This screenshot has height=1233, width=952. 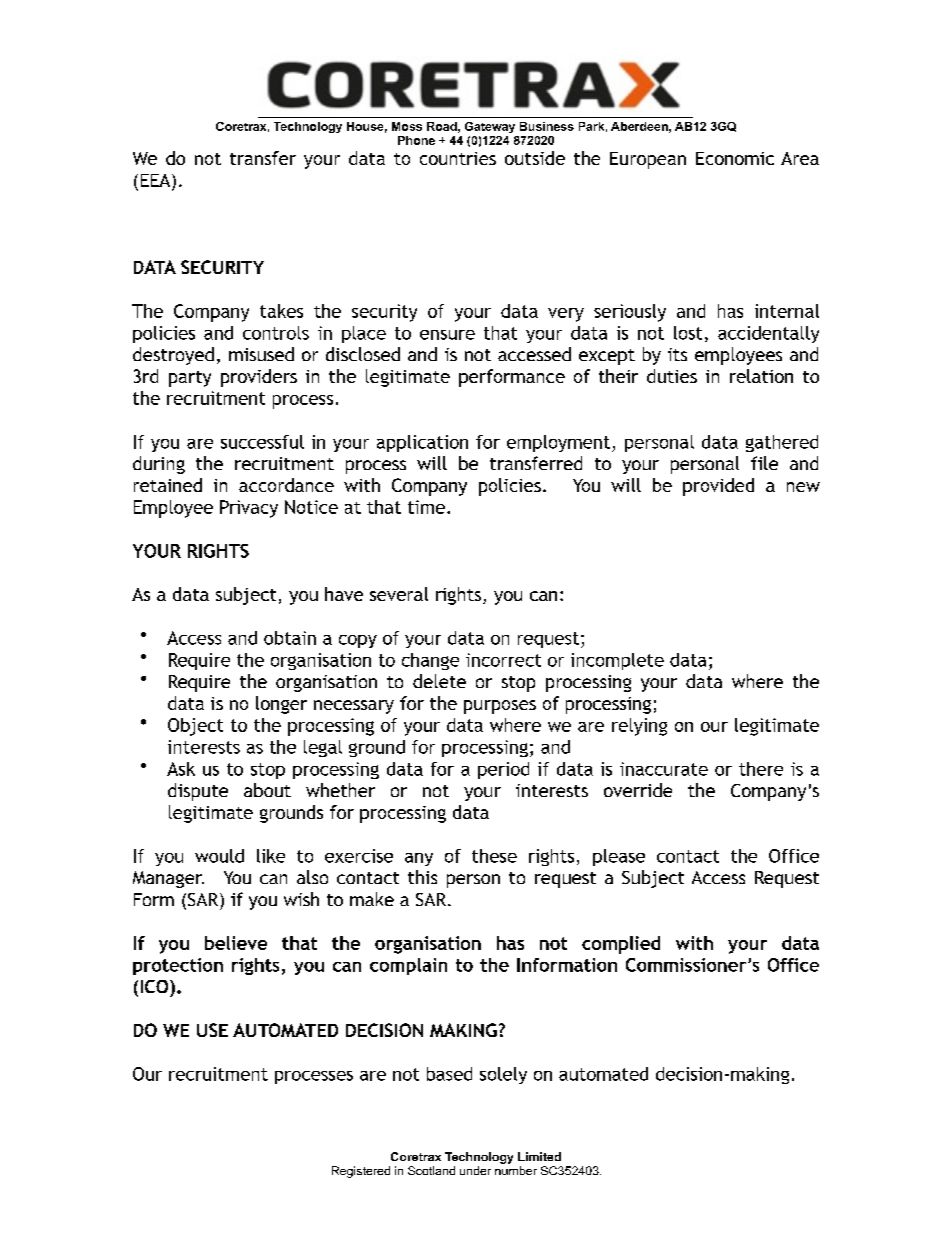 I want to click on EEA, so click(x=157, y=180).
